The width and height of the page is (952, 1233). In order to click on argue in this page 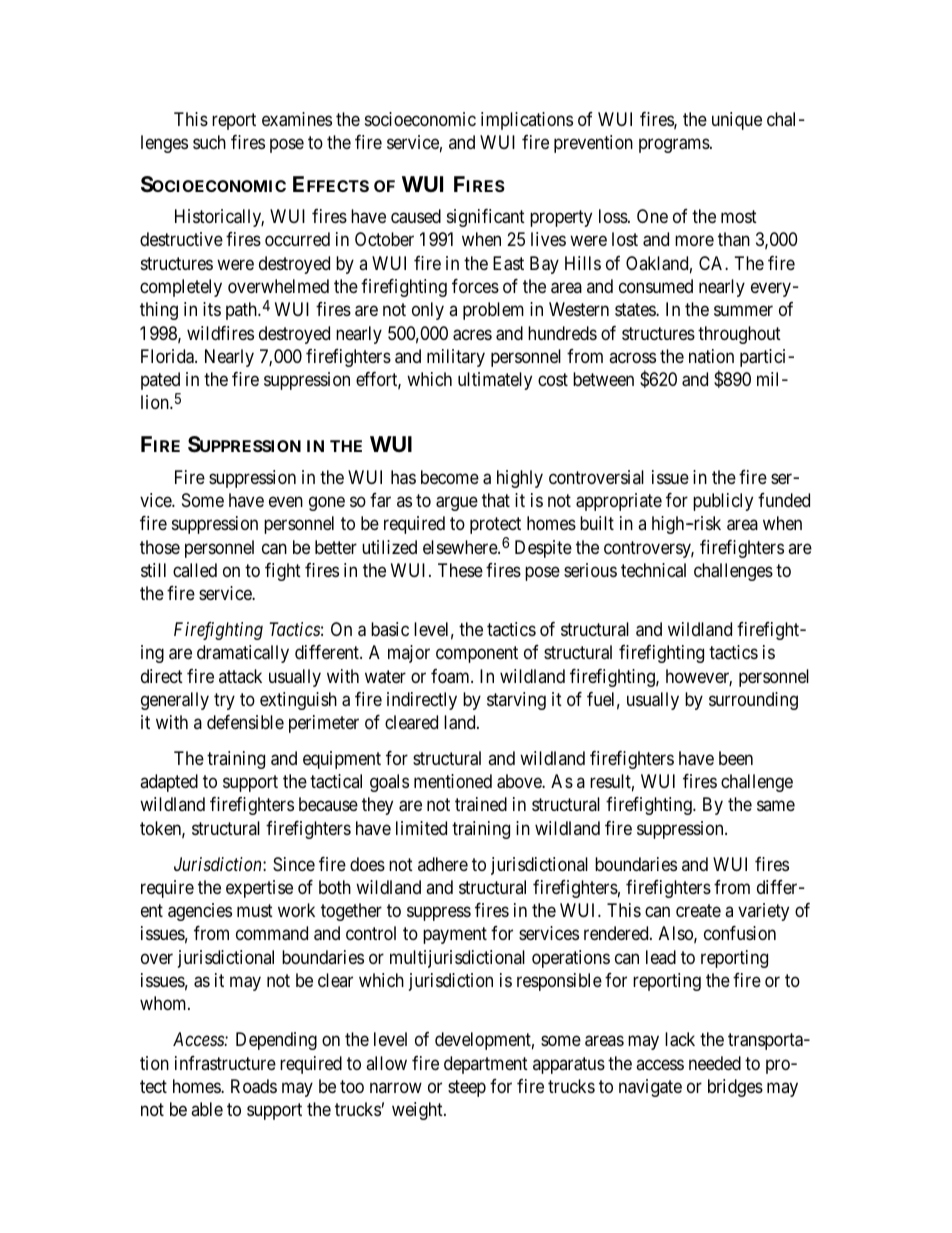, I will do `click(457, 503)`.
